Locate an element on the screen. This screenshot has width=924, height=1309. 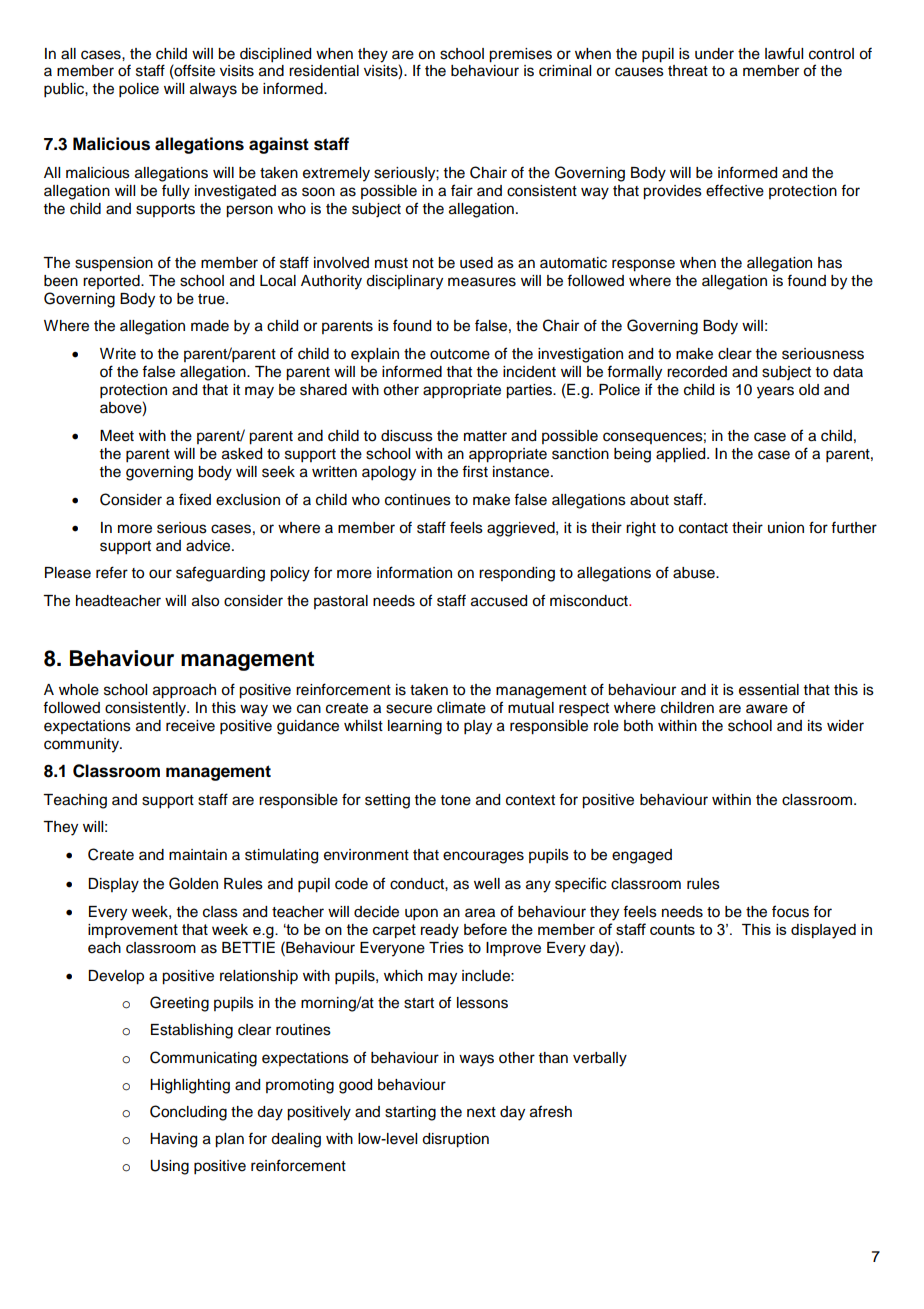
outcome is located at coordinates (460, 354).
